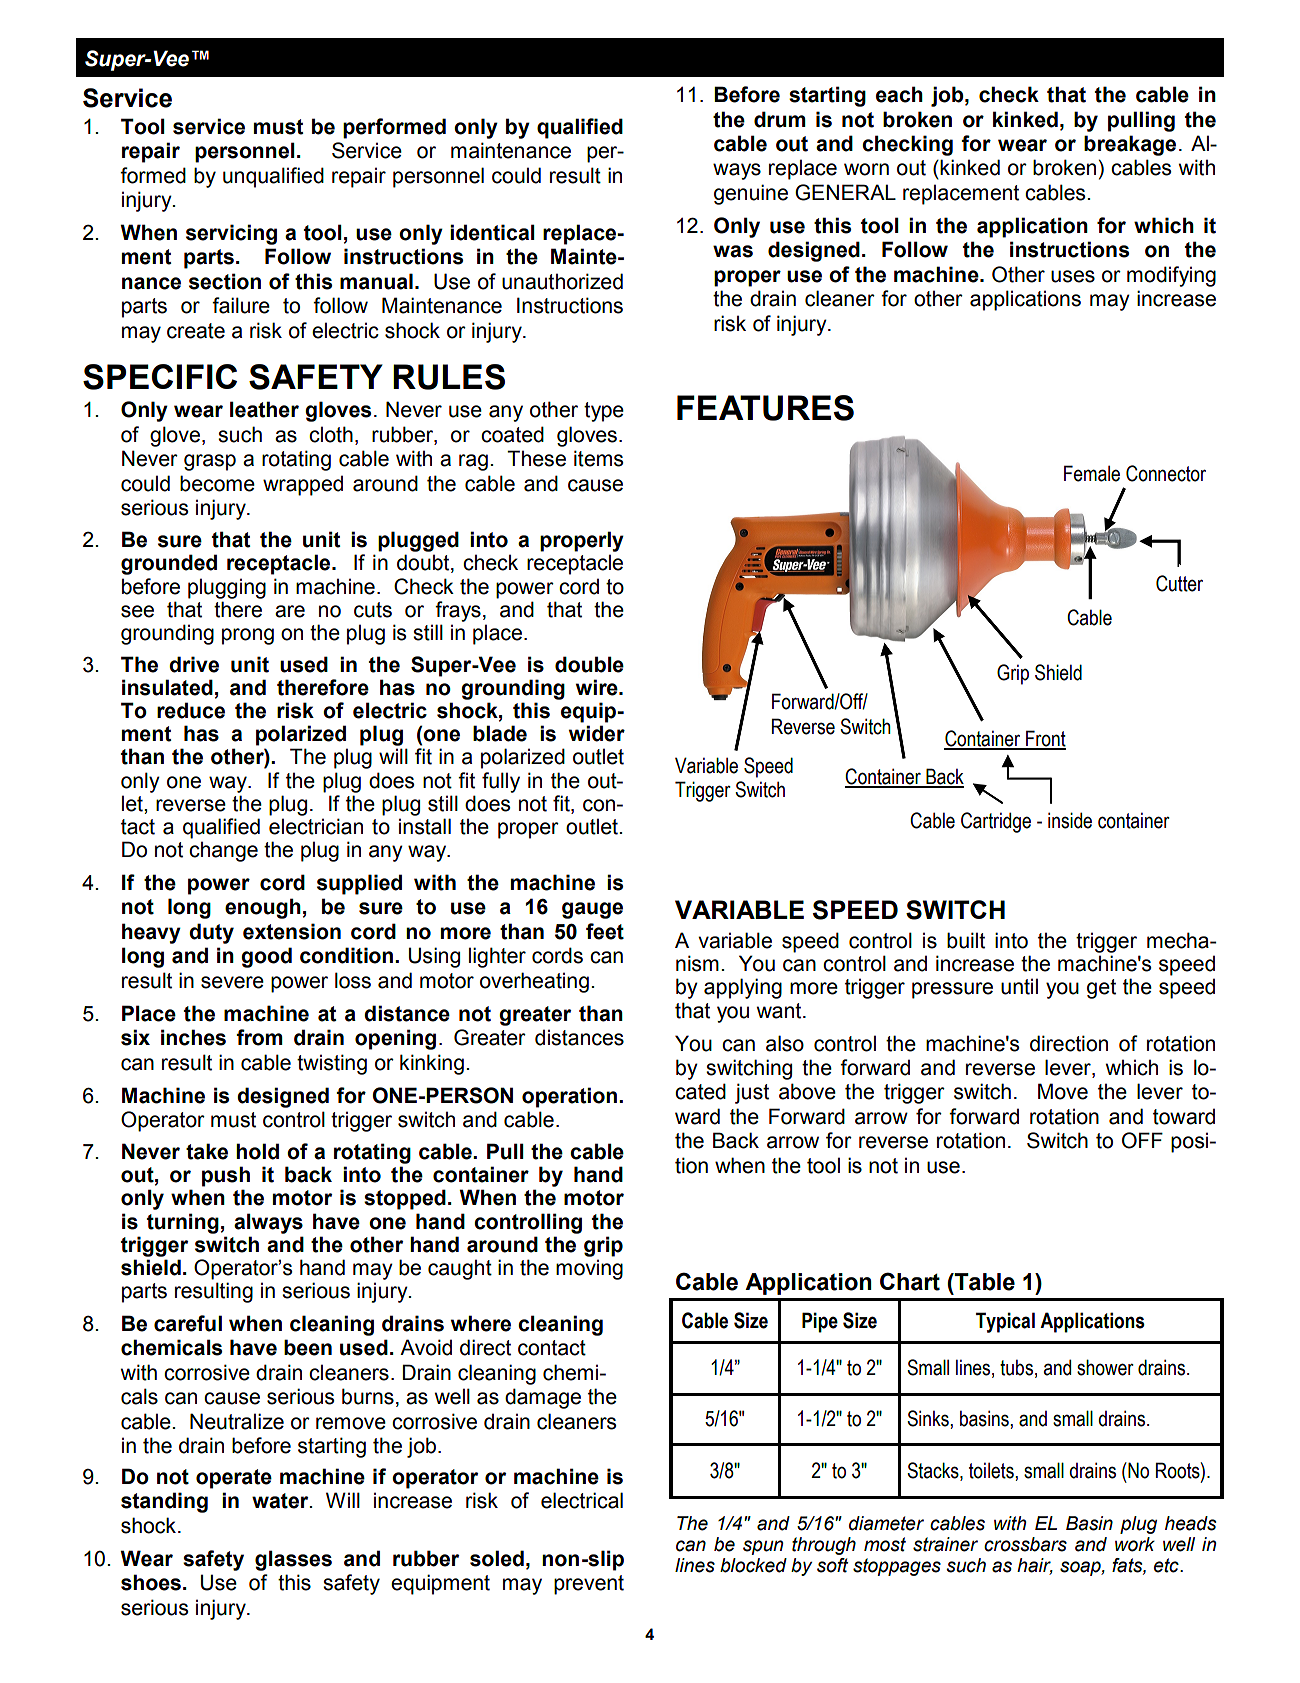 Image resolution: width=1300 pixels, height=1683 pixels. Describe the element at coordinates (1025, 1544) in the document. I see `crossbars` at that location.
